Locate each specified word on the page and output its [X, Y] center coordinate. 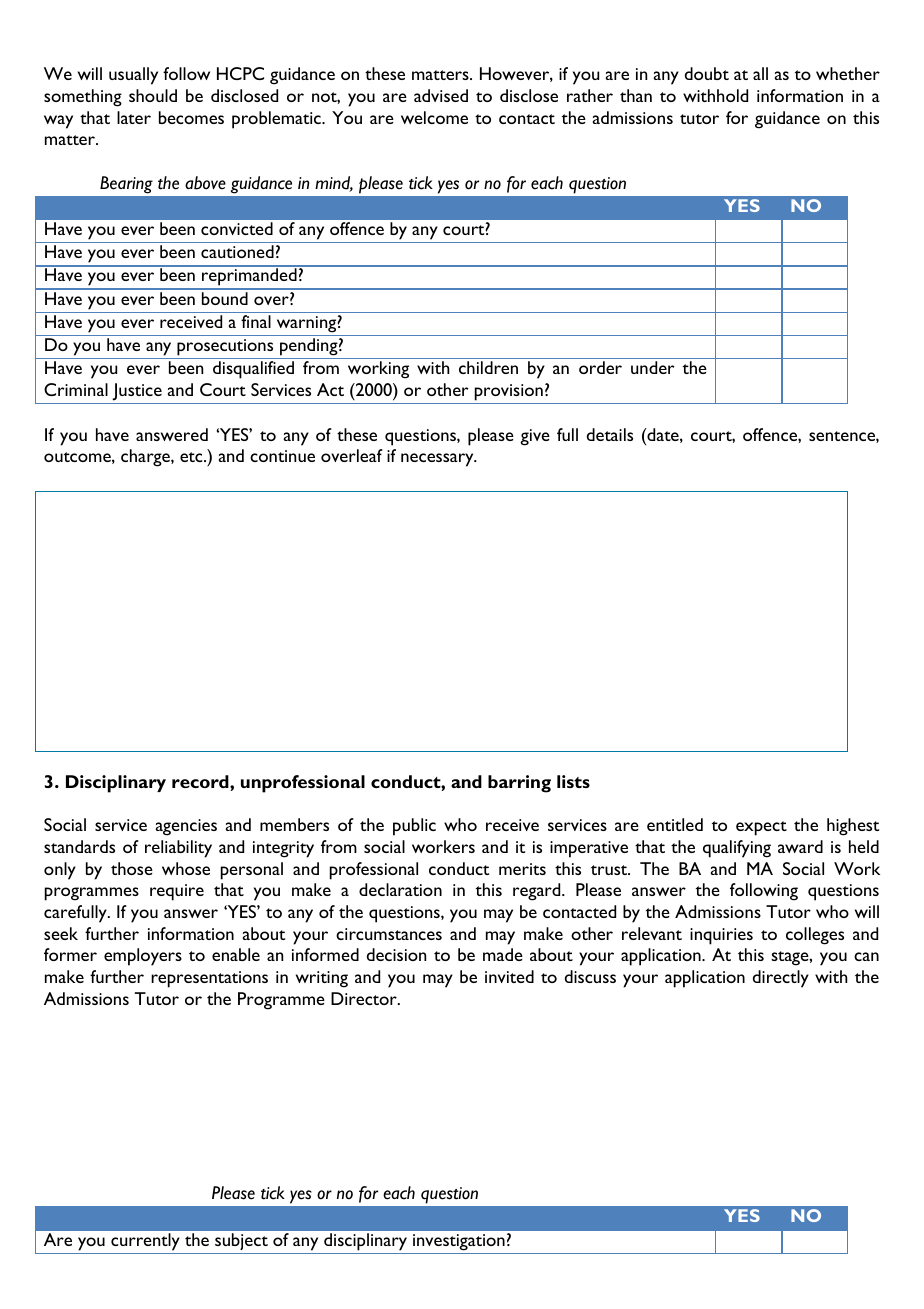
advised [441, 95]
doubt [707, 73]
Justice [137, 392]
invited [509, 976]
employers [143, 957]
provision [509, 392]
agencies [186, 827]
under [653, 367]
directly [781, 979]
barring [519, 784]
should [153, 95]
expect [761, 828]
